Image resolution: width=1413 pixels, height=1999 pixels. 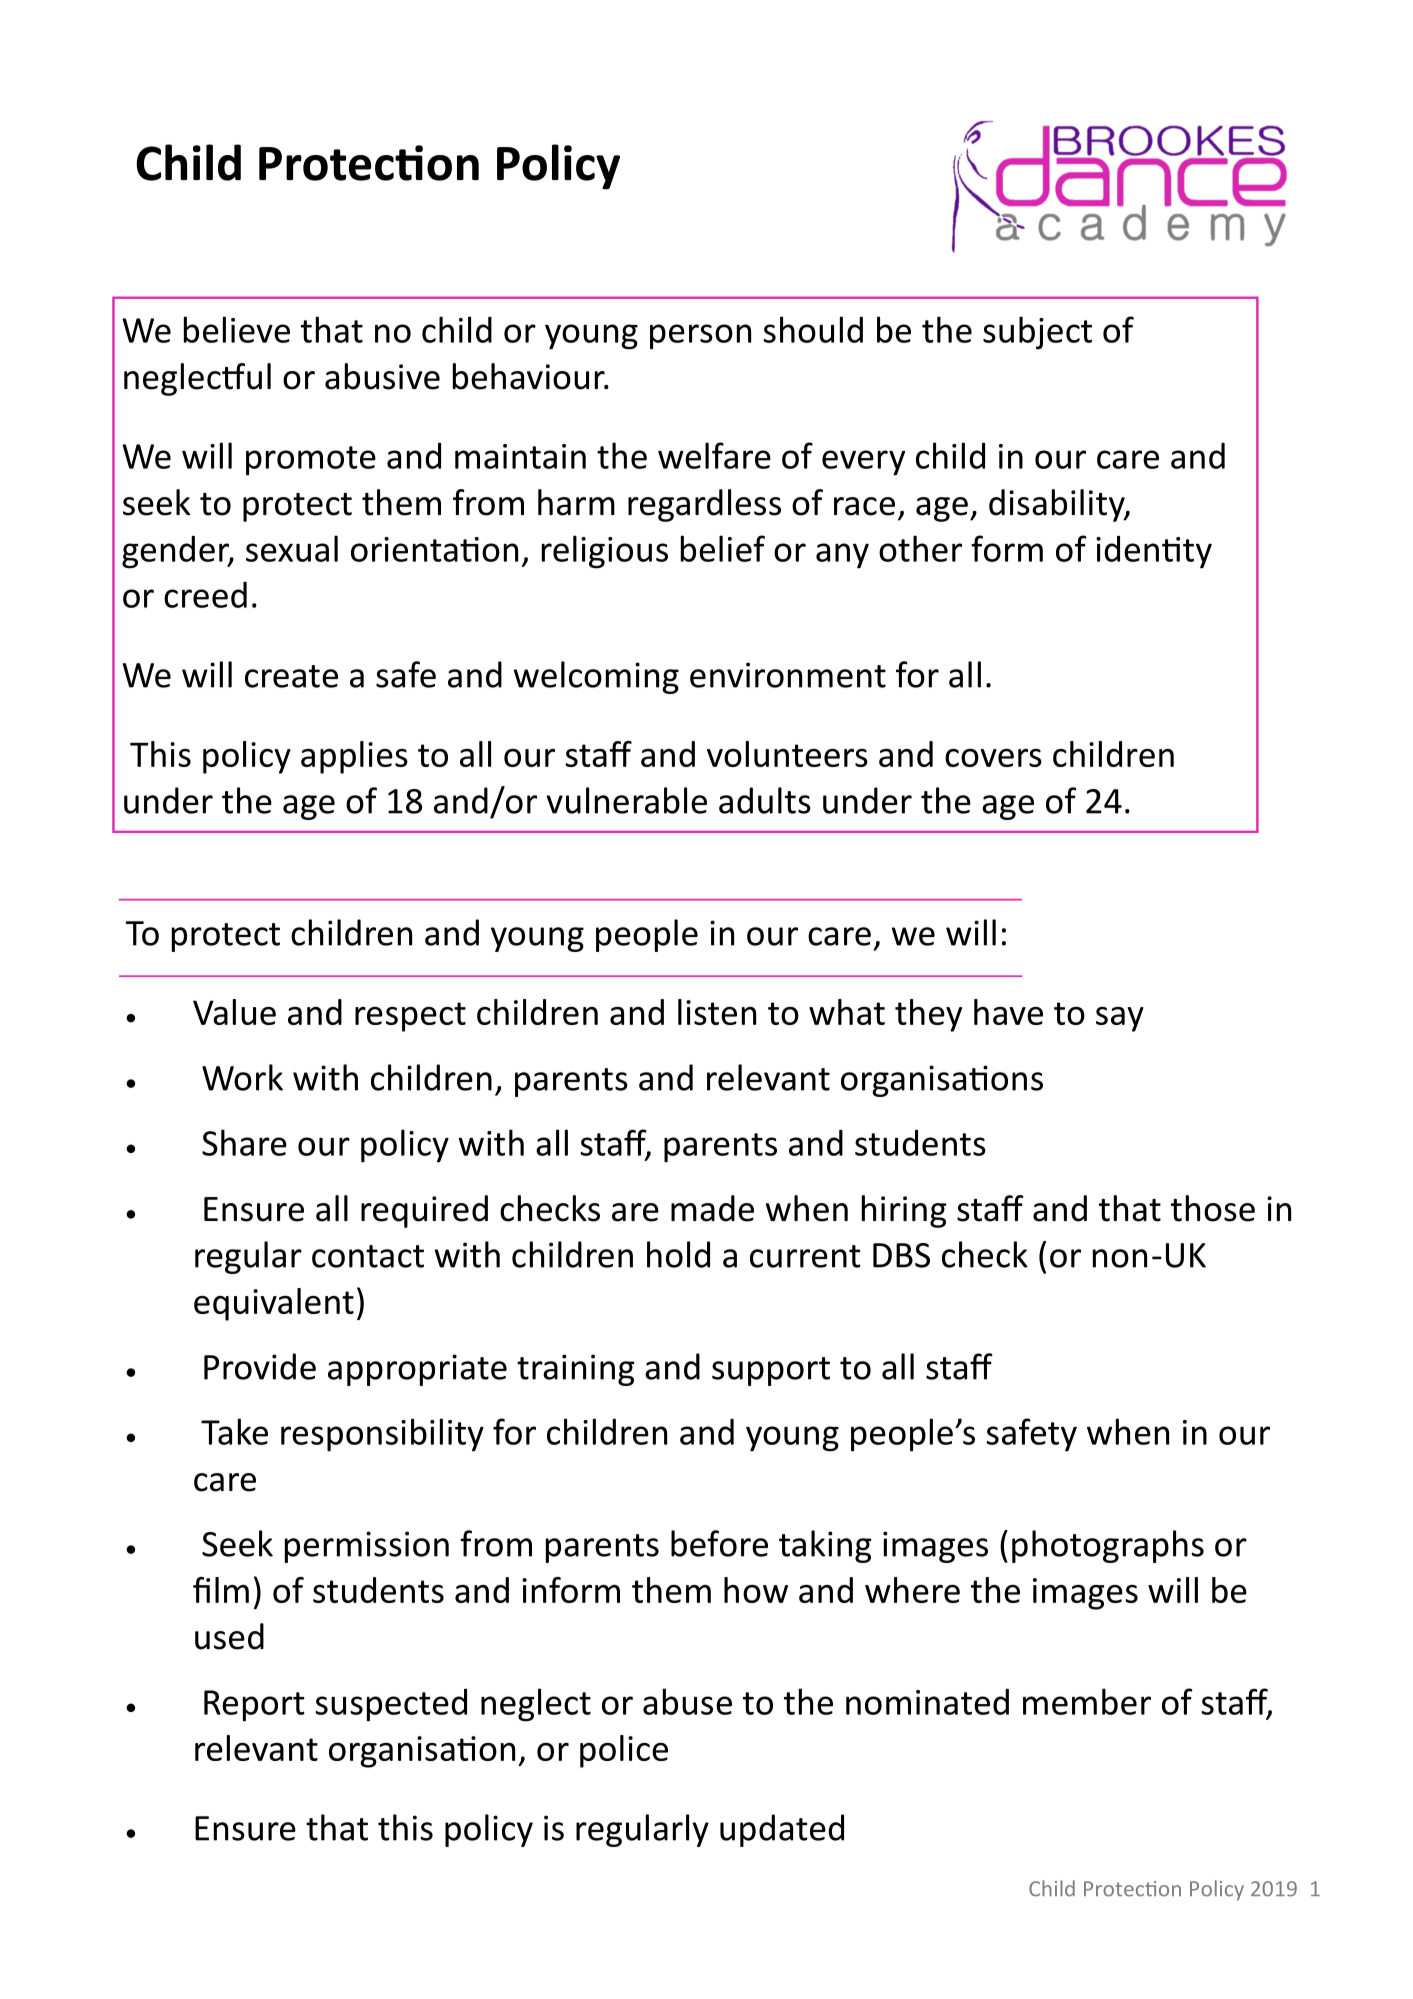 What do you see at coordinates (717, 1012) in the screenshot?
I see `listen` at bounding box center [717, 1012].
